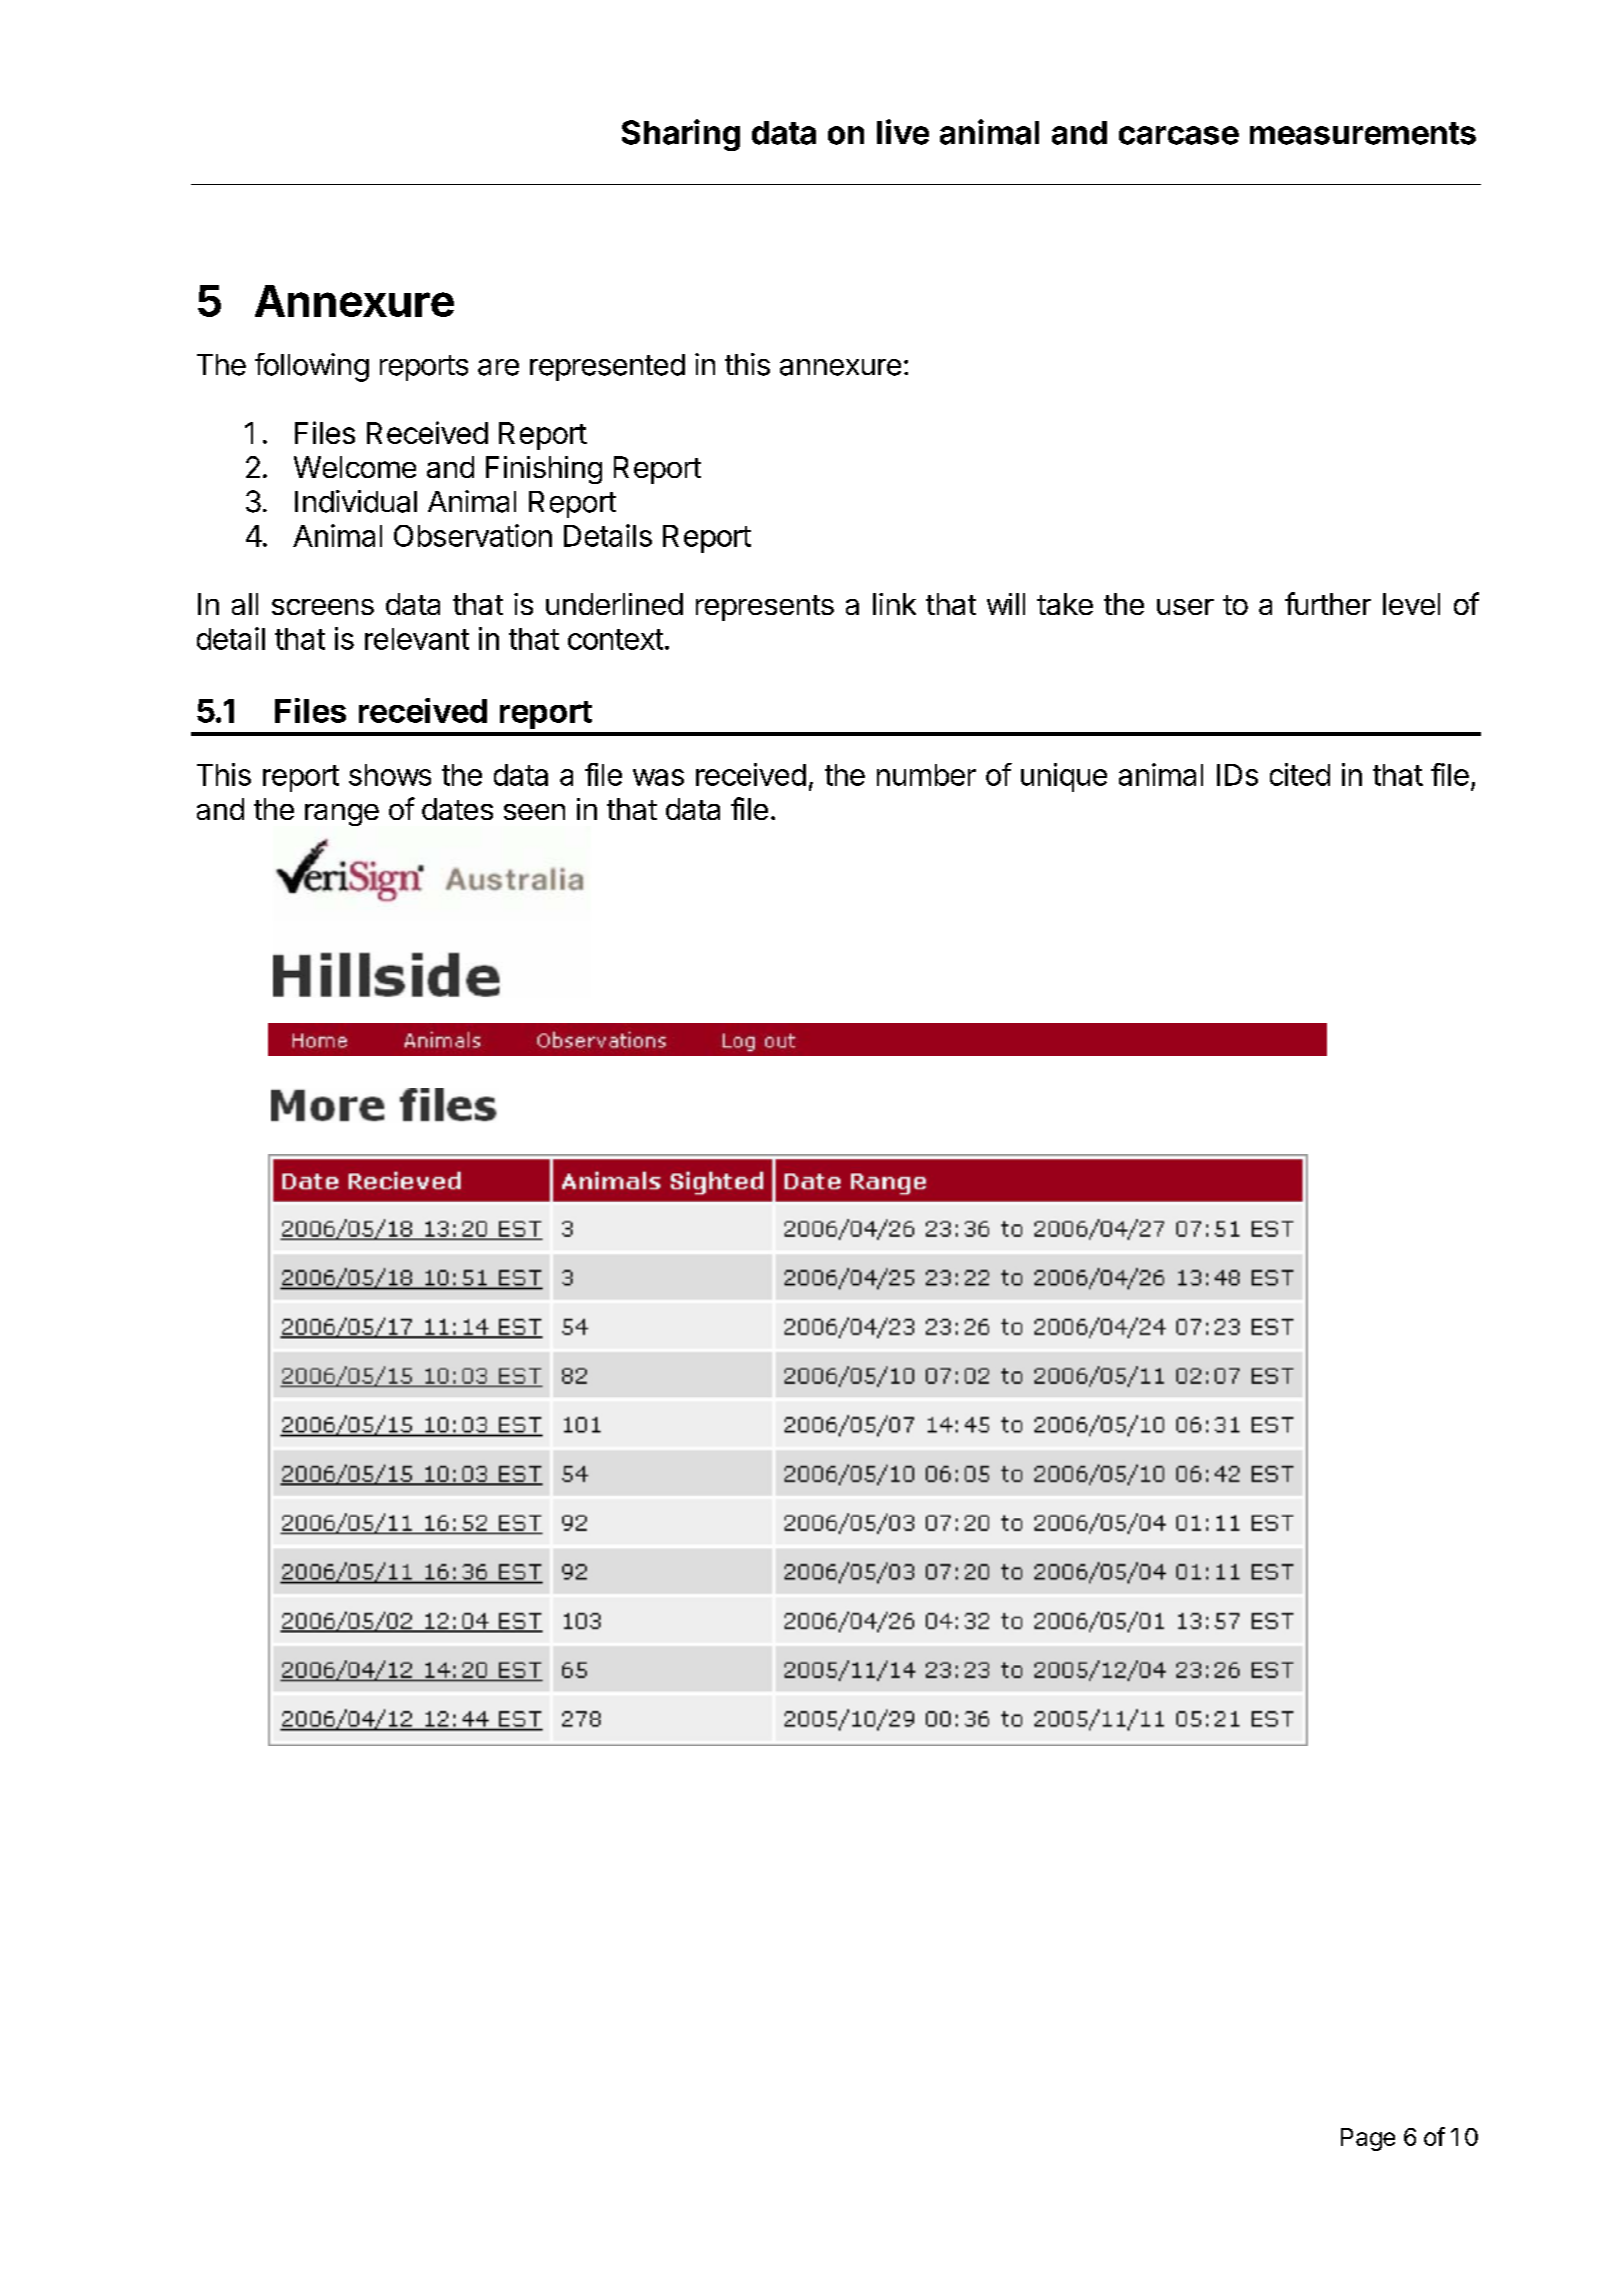 This screenshot has height=2283, width=1613. Describe the element at coordinates (534, 812) in the screenshot. I see `seen` at that location.
